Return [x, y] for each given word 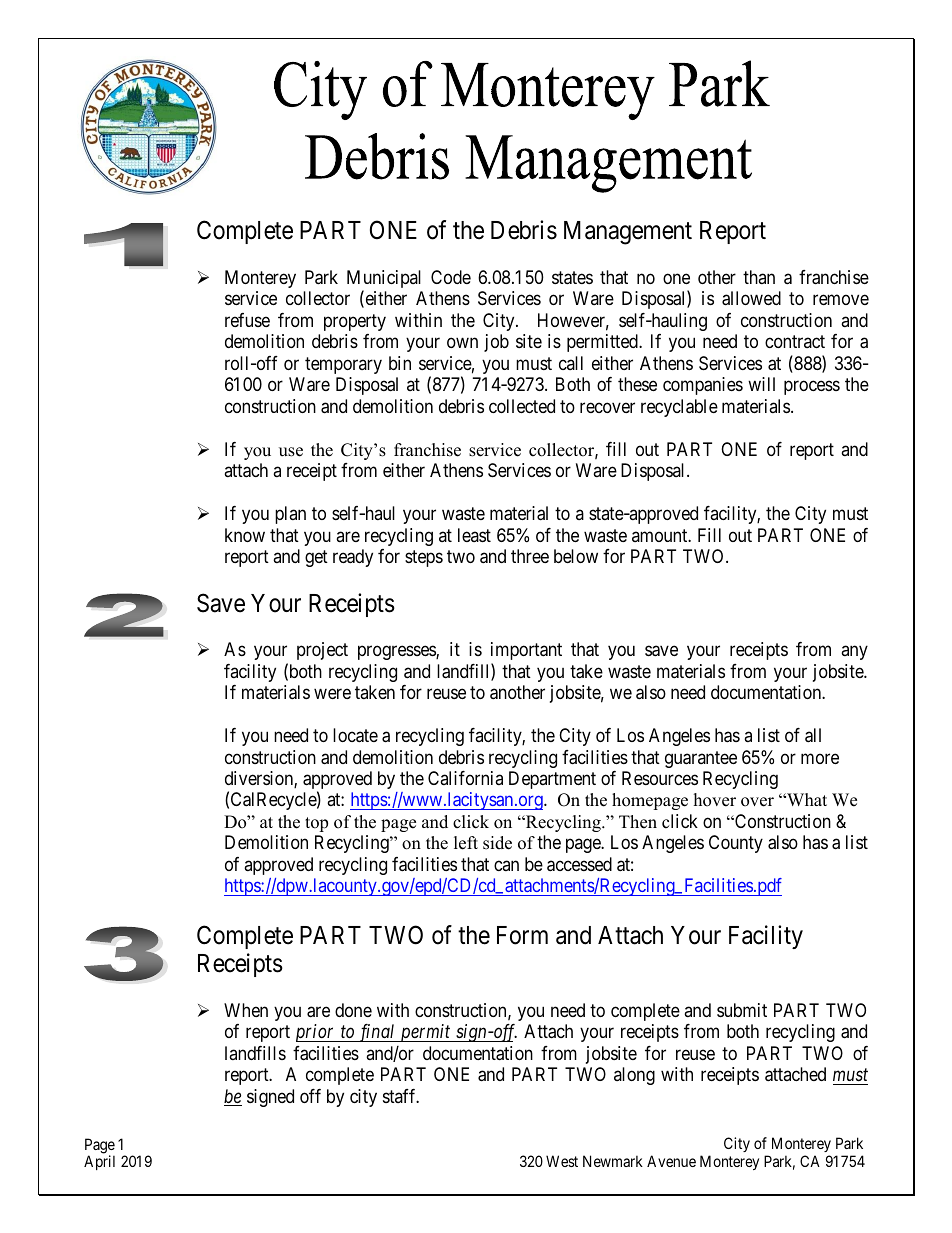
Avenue [671, 1161]
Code [451, 277]
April [99, 1162]
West [562, 1161]
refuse [247, 320]
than [759, 277]
